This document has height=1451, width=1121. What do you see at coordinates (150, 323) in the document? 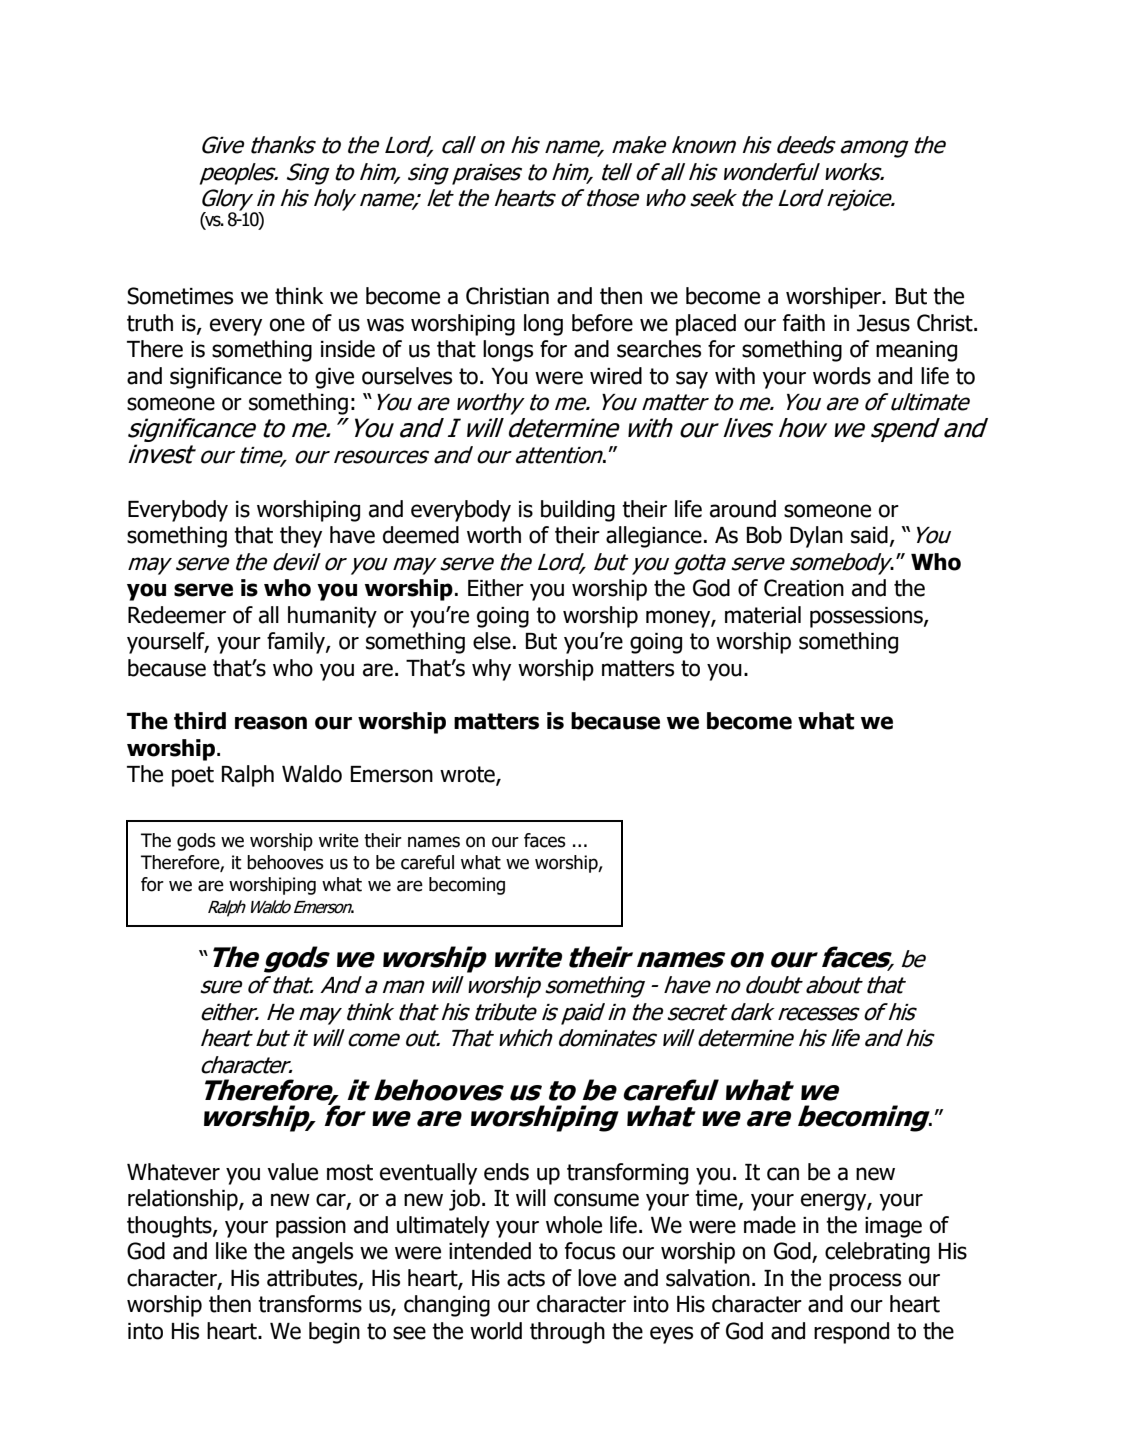
I see `truth` at bounding box center [150, 323].
